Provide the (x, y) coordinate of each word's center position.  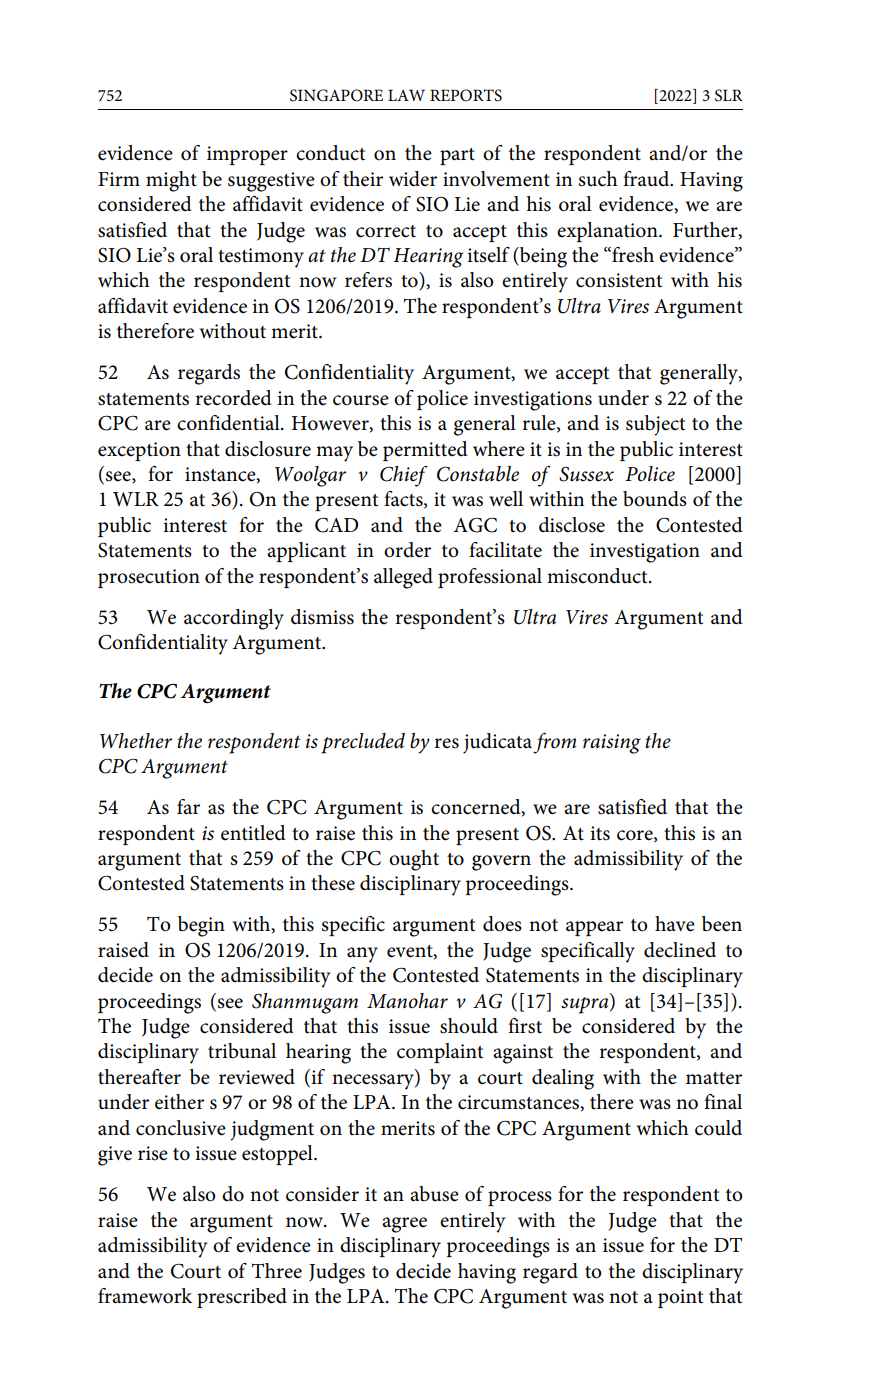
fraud (647, 179)
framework (145, 1296)
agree (404, 1225)
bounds (655, 499)
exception (139, 451)
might (171, 181)
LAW (406, 95)
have (675, 924)
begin (201, 926)
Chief (403, 476)
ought (414, 860)
